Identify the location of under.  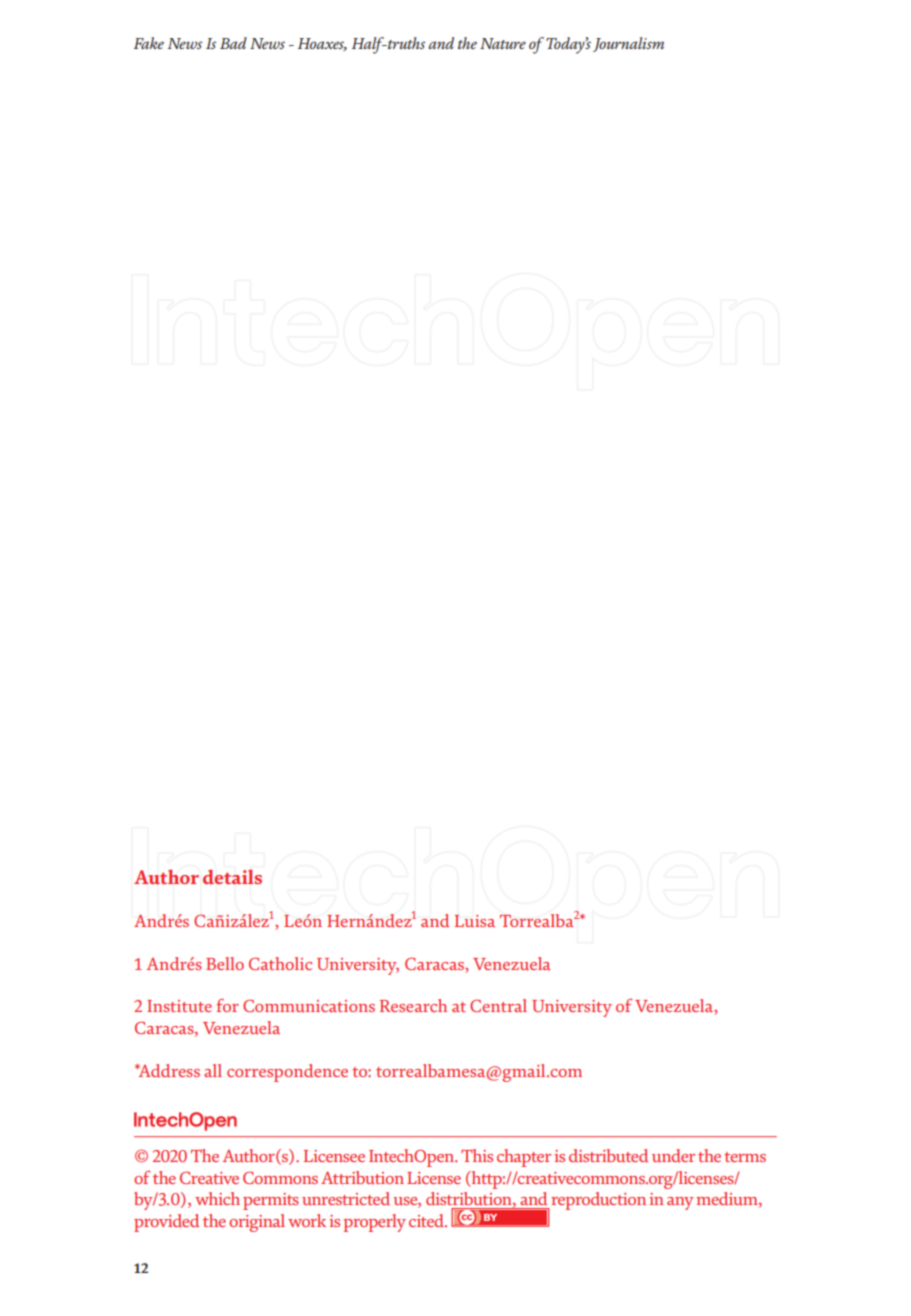
(673, 1156).
